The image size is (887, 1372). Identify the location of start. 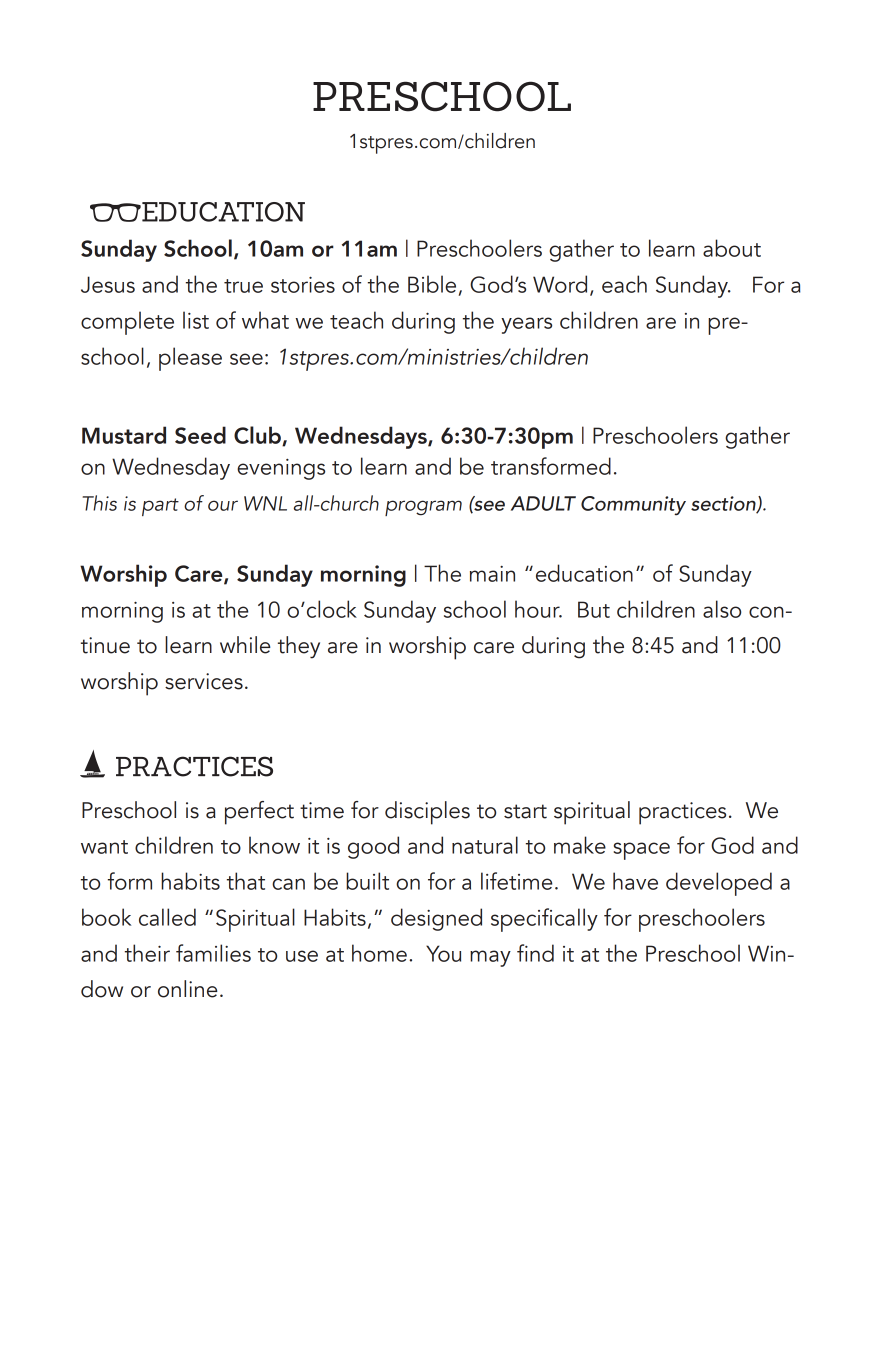
(525, 811).
